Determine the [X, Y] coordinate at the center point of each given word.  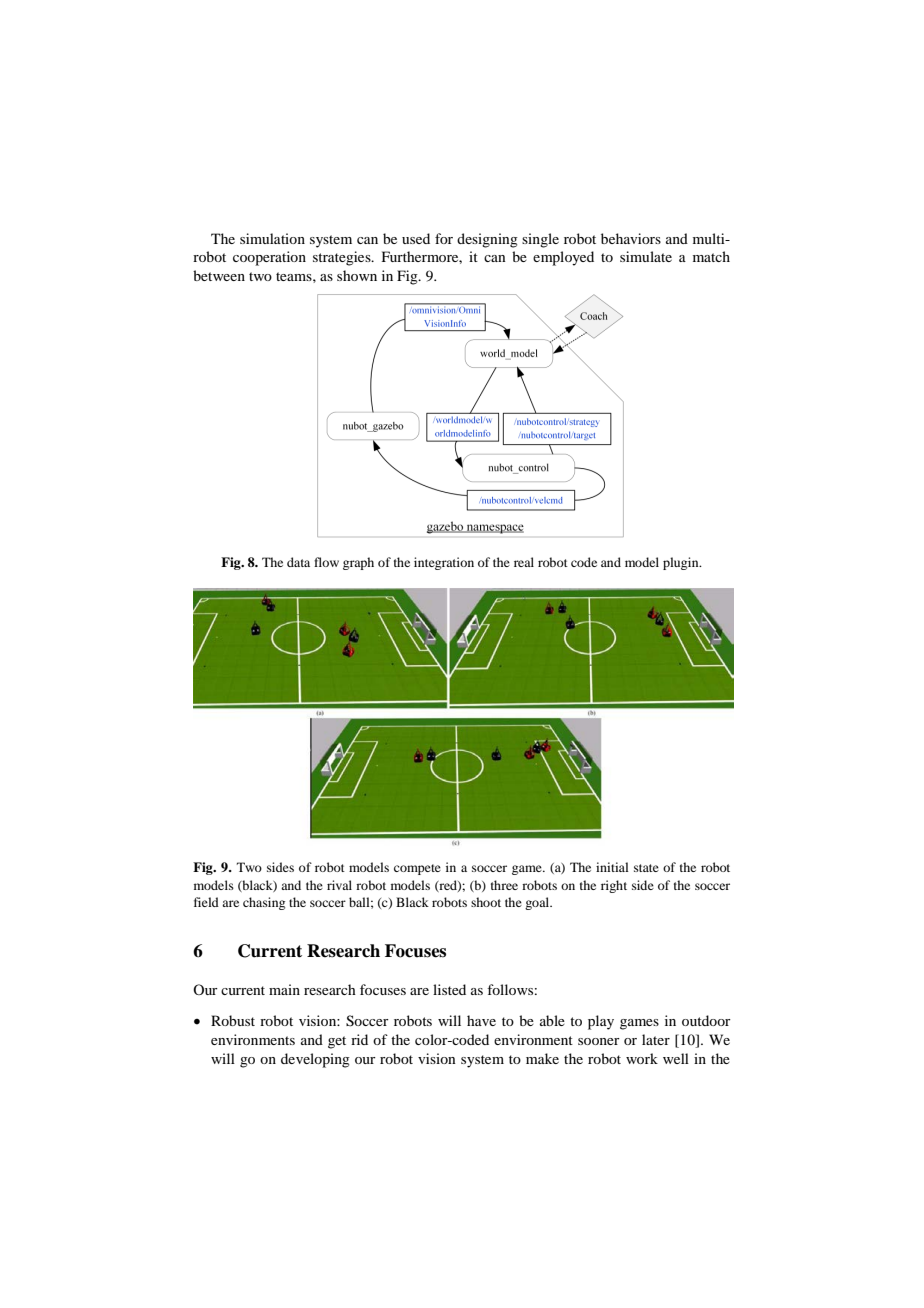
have [481, 1020]
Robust [233, 1020]
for [444, 238]
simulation [272, 238]
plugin [682, 563]
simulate [646, 256]
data [298, 562]
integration [444, 563]
